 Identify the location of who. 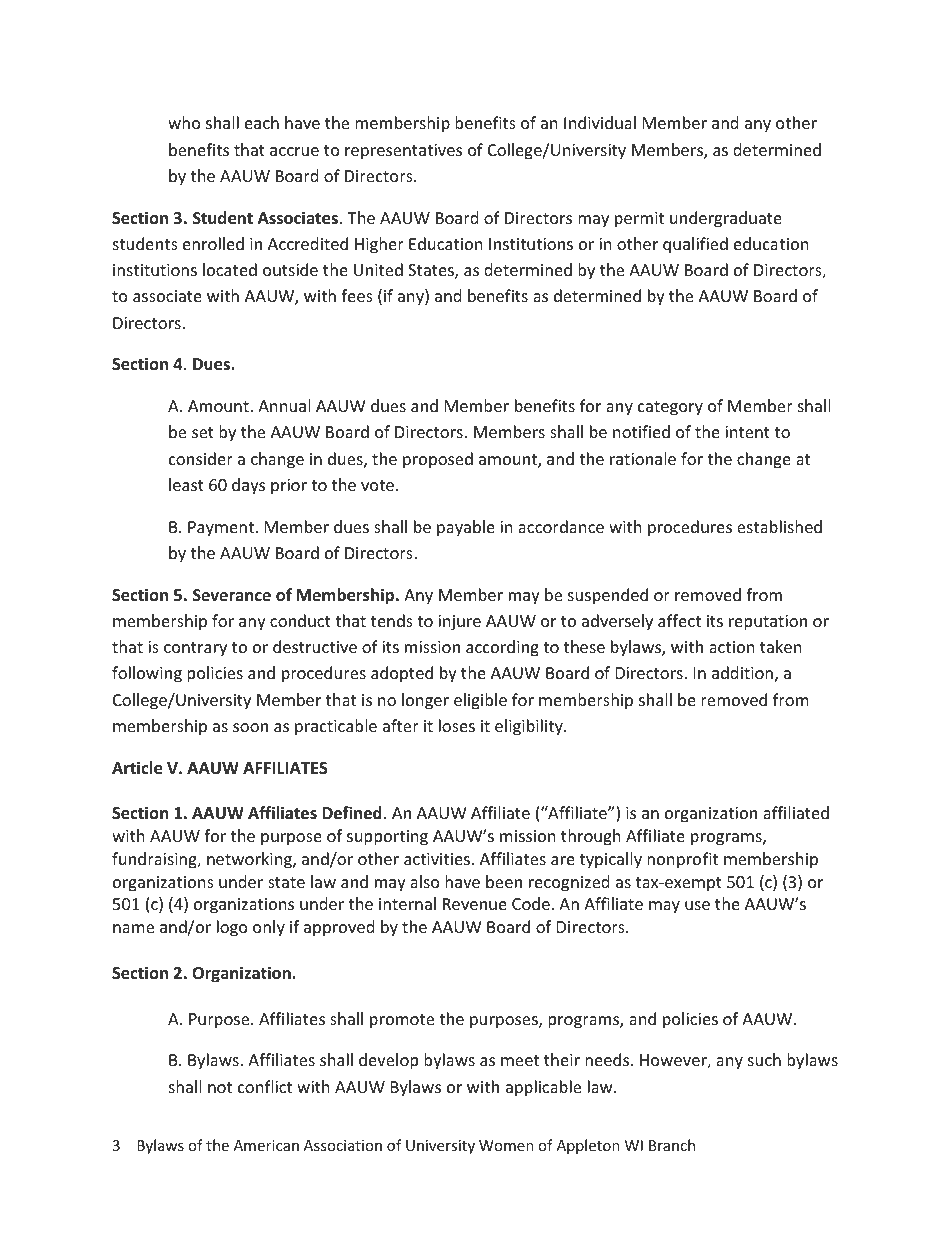
(184, 122).
